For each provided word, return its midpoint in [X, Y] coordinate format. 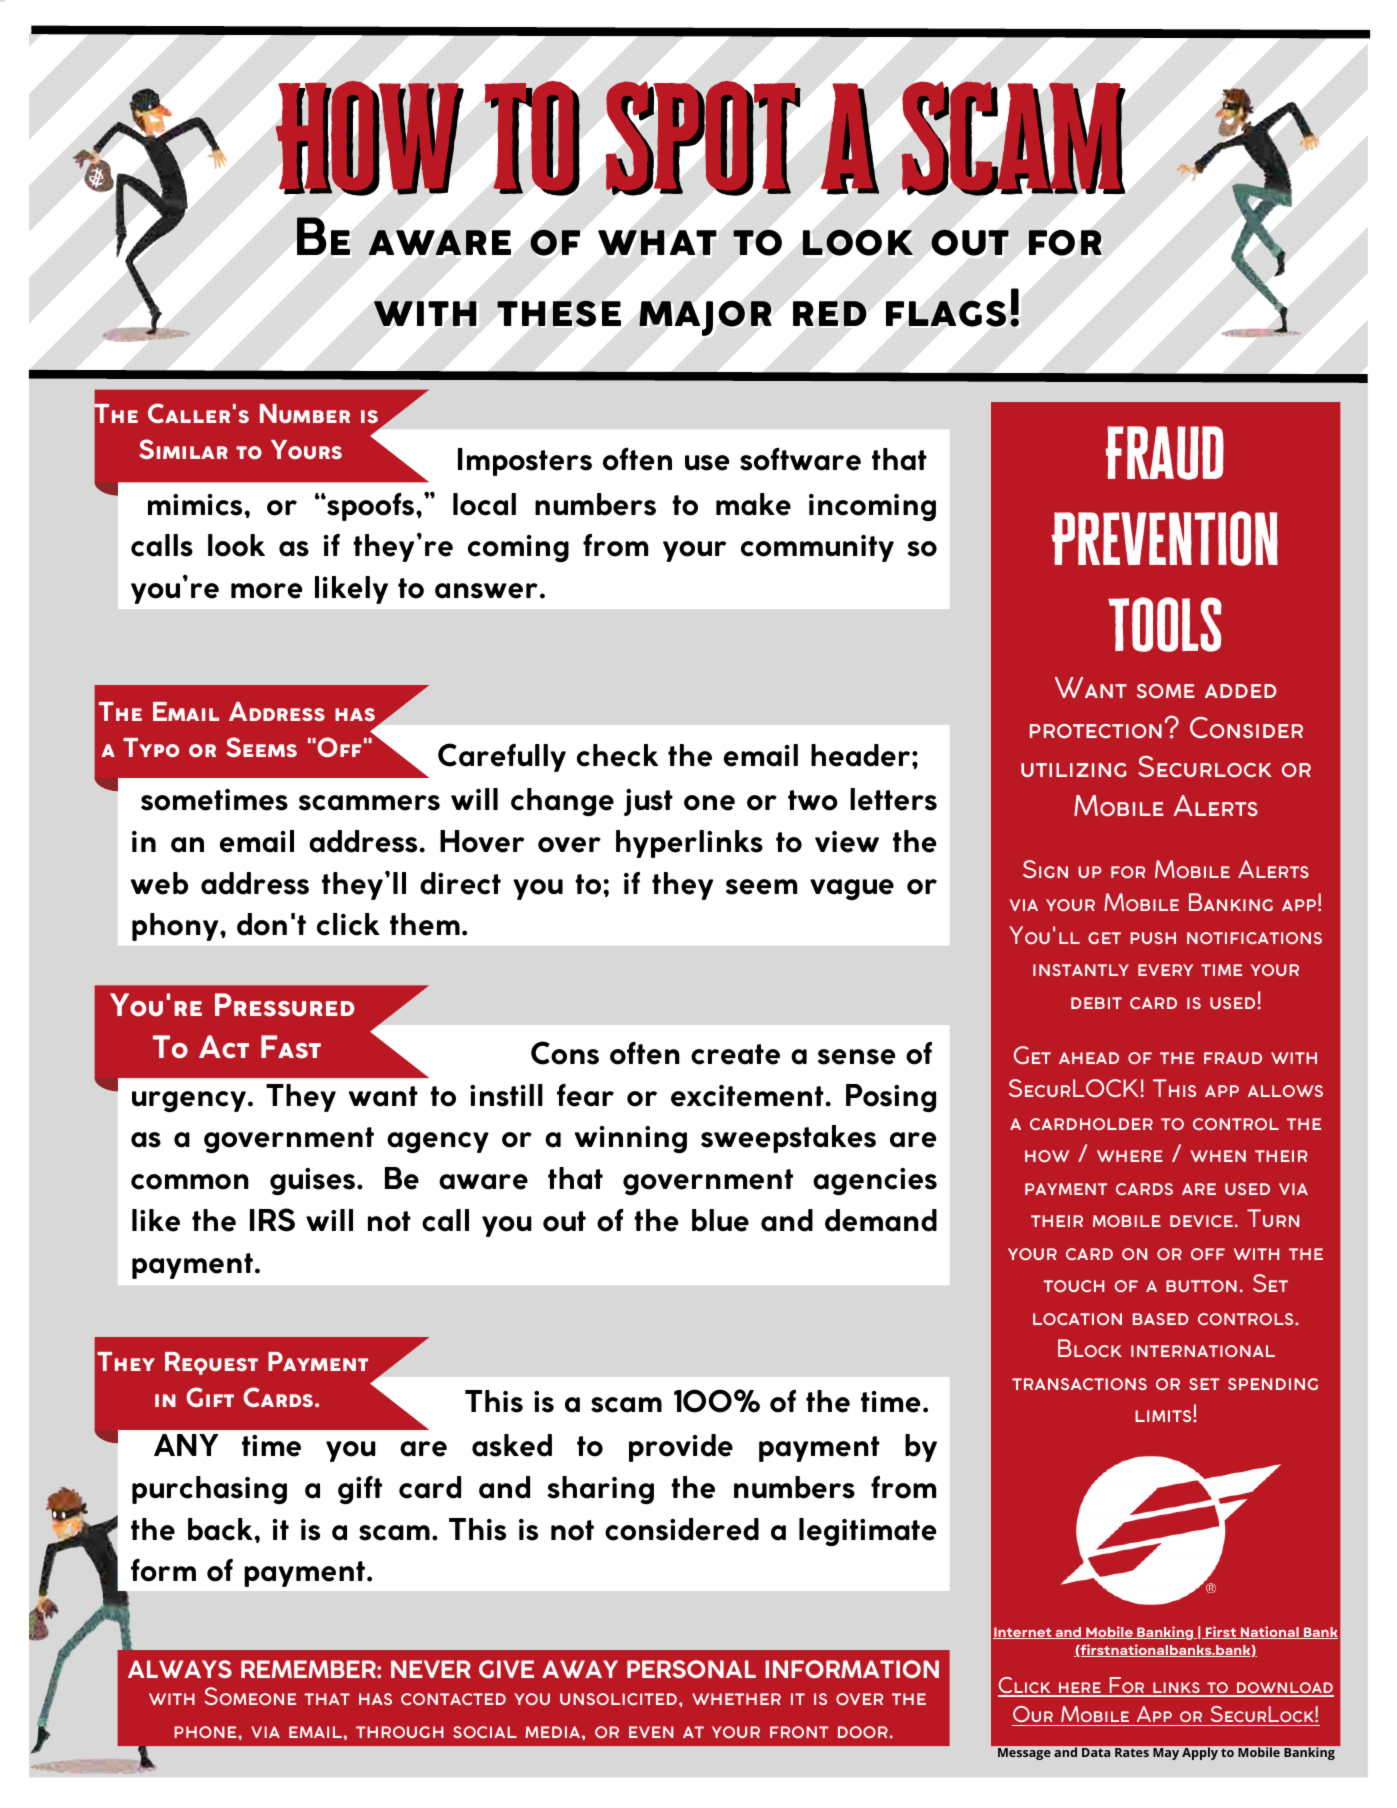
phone [206, 1732]
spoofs [369, 507]
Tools [1165, 624]
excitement [747, 1096]
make [753, 504]
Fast [291, 1047]
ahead [1089, 1058]
